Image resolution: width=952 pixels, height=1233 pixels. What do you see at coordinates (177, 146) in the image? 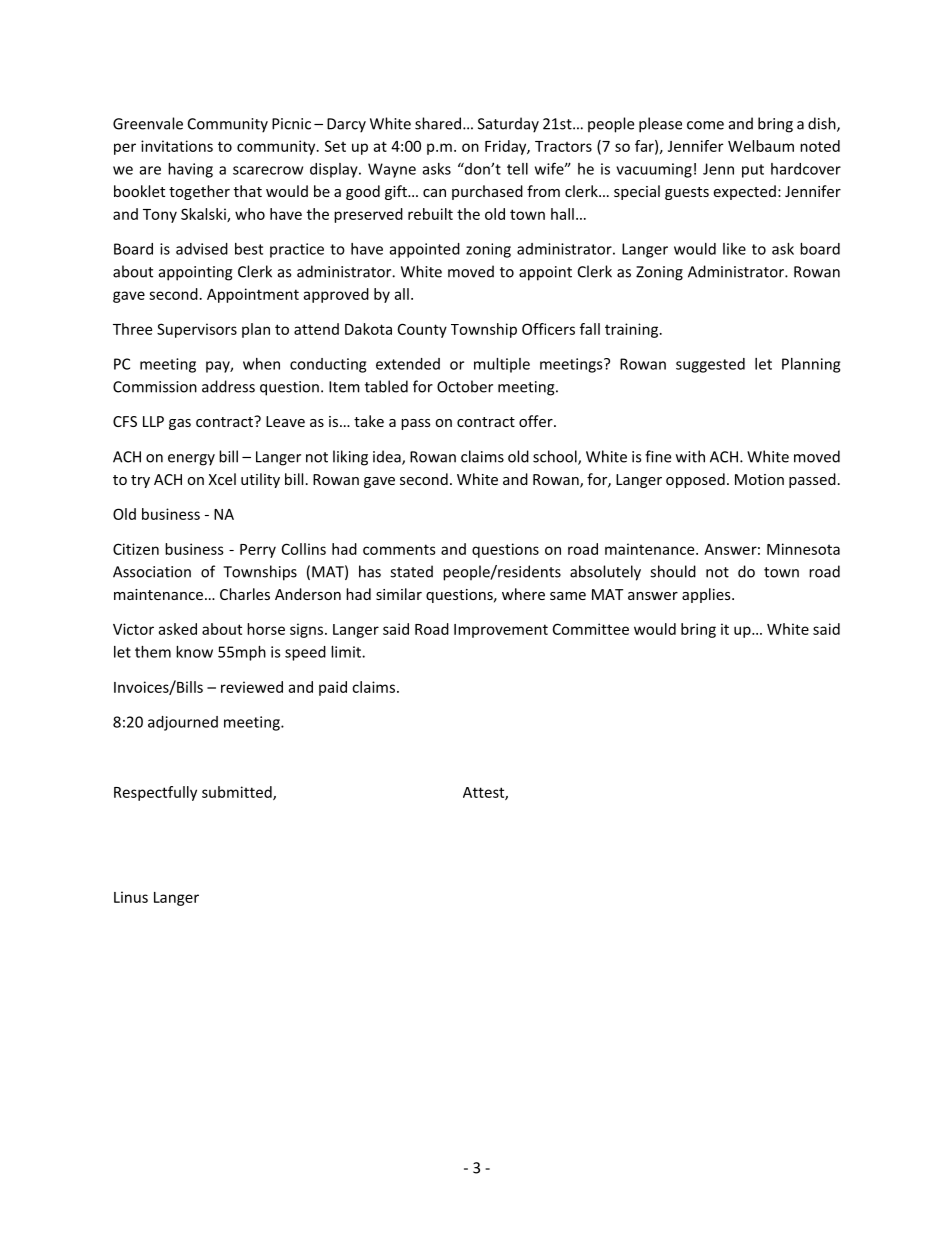
I see `invitations` at bounding box center [177, 146].
